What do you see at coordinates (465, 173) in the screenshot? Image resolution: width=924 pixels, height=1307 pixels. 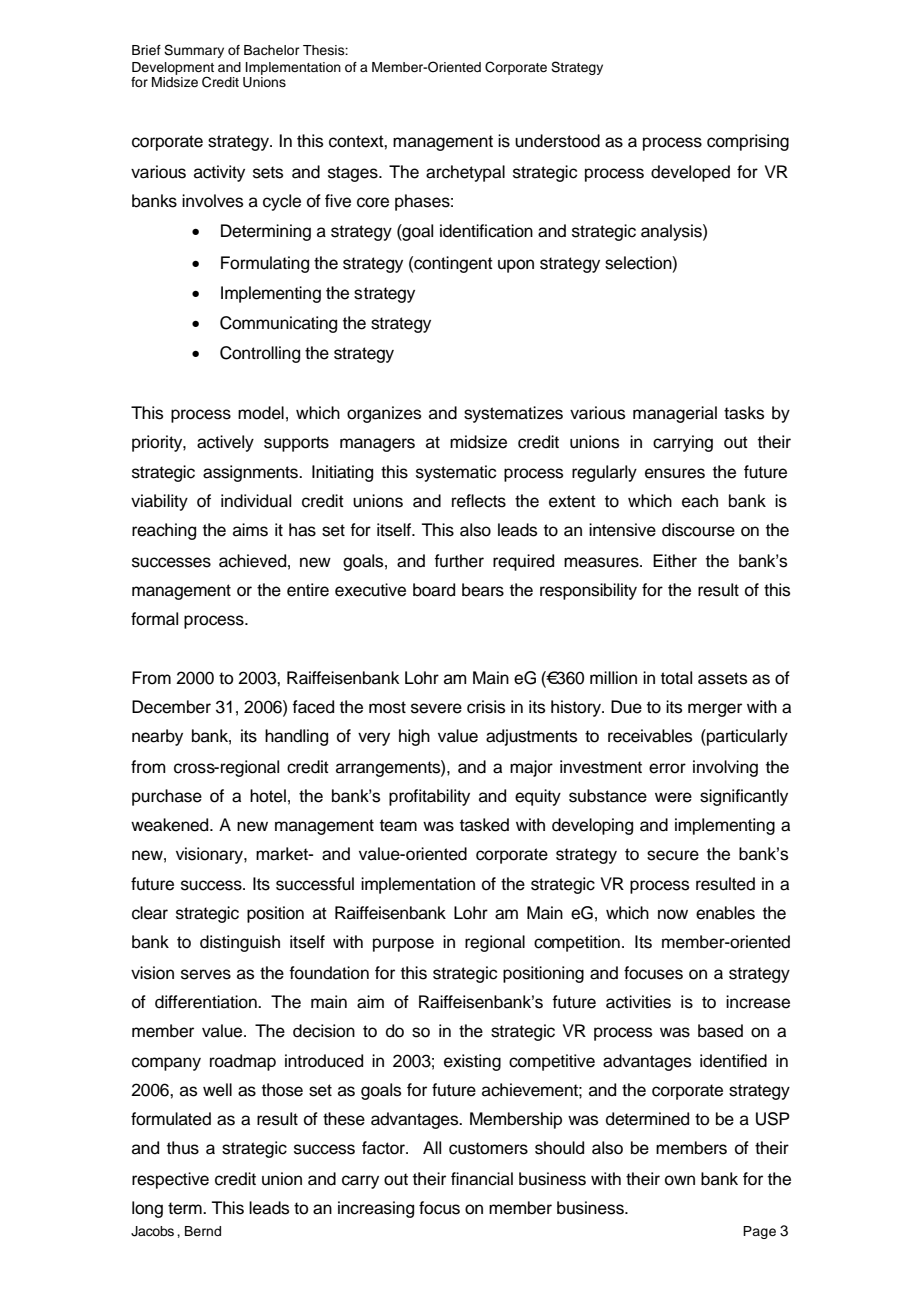 I see `archetypal` at bounding box center [465, 173].
